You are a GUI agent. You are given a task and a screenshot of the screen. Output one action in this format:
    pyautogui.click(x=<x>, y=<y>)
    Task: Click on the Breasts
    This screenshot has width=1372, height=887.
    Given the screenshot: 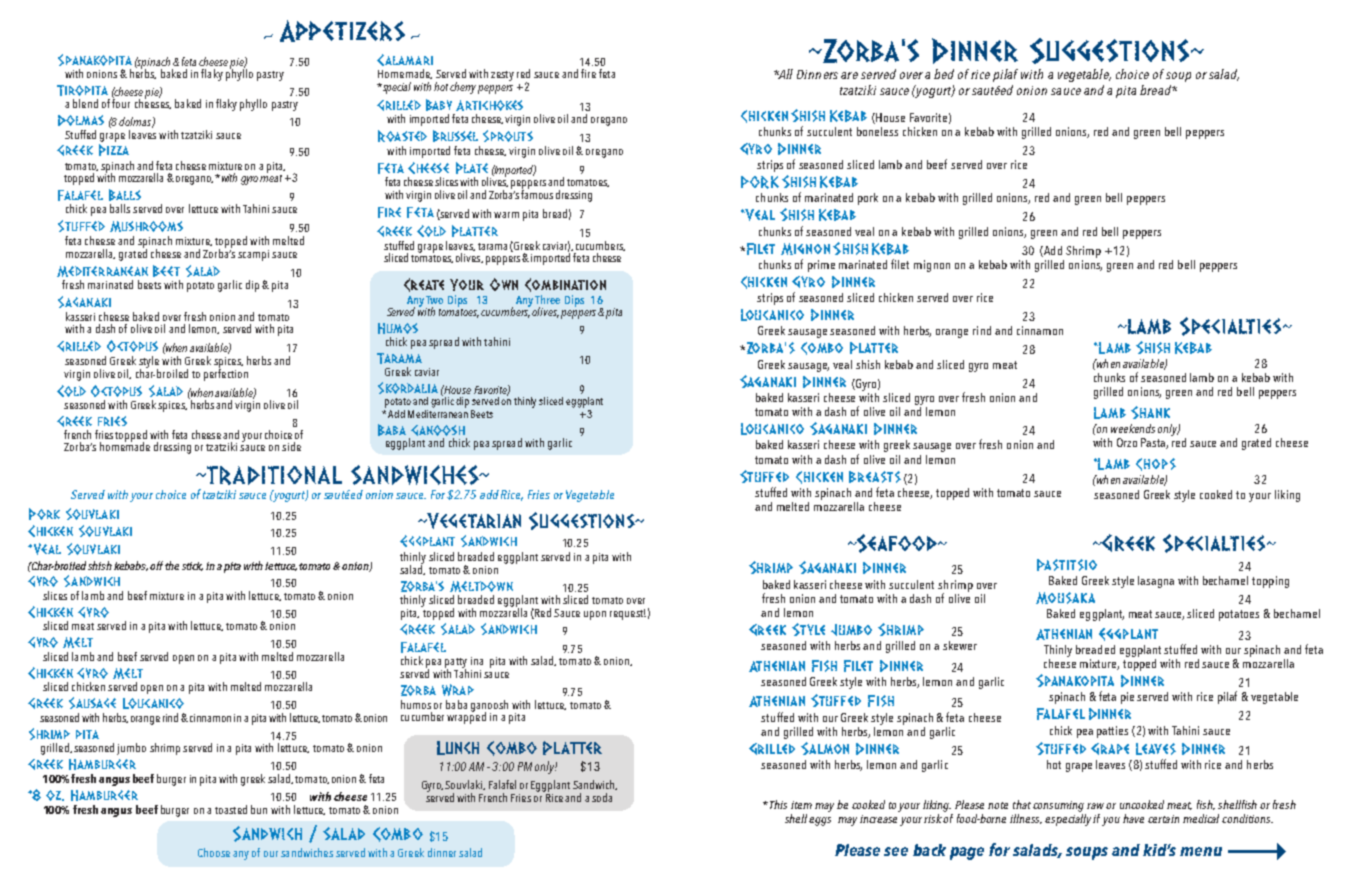 What is the action you would take?
    pyautogui.click(x=875, y=477)
